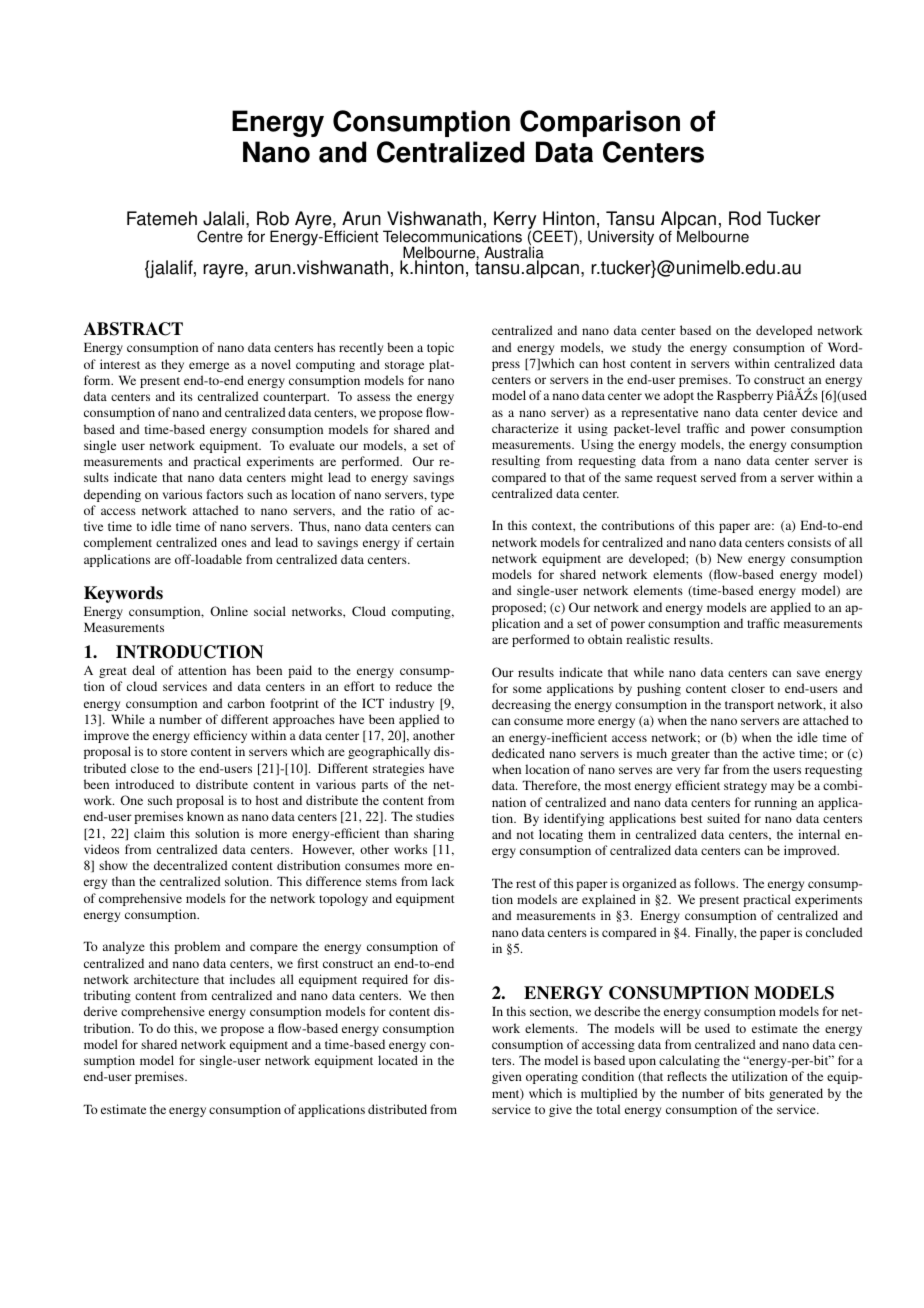 The image size is (924, 1308). Describe the element at coordinates (745, 396) in the page. I see `Raspberry` at that location.
